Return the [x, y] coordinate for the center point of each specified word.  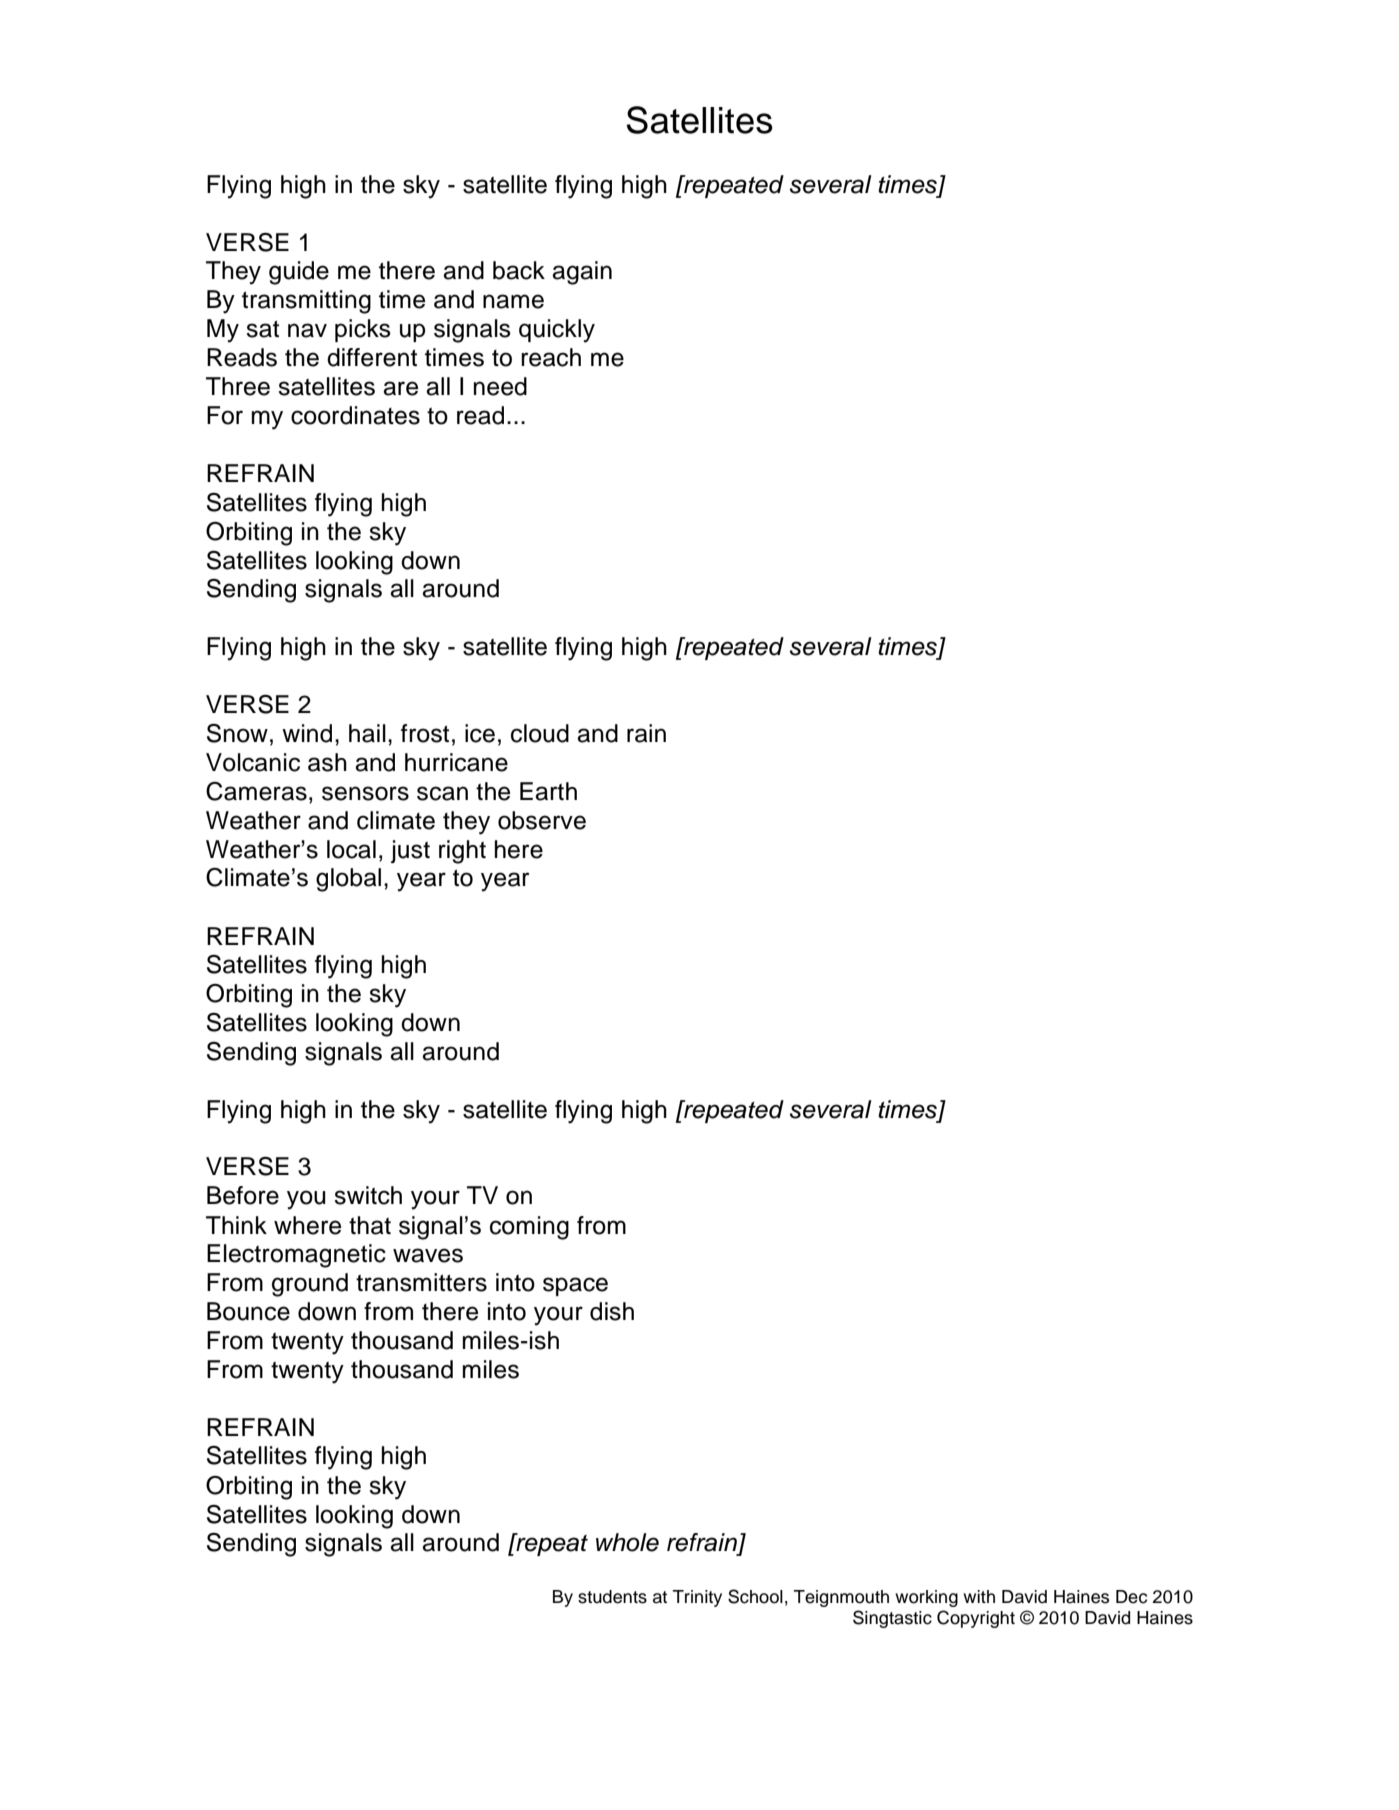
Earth [548, 791]
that [370, 1225]
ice [480, 733]
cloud [540, 733]
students [612, 1597]
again [582, 273]
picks [363, 330]
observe [542, 820]
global [348, 880]
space [575, 1286]
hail [367, 733]
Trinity [697, 1598]
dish [612, 1311]
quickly [557, 331]
